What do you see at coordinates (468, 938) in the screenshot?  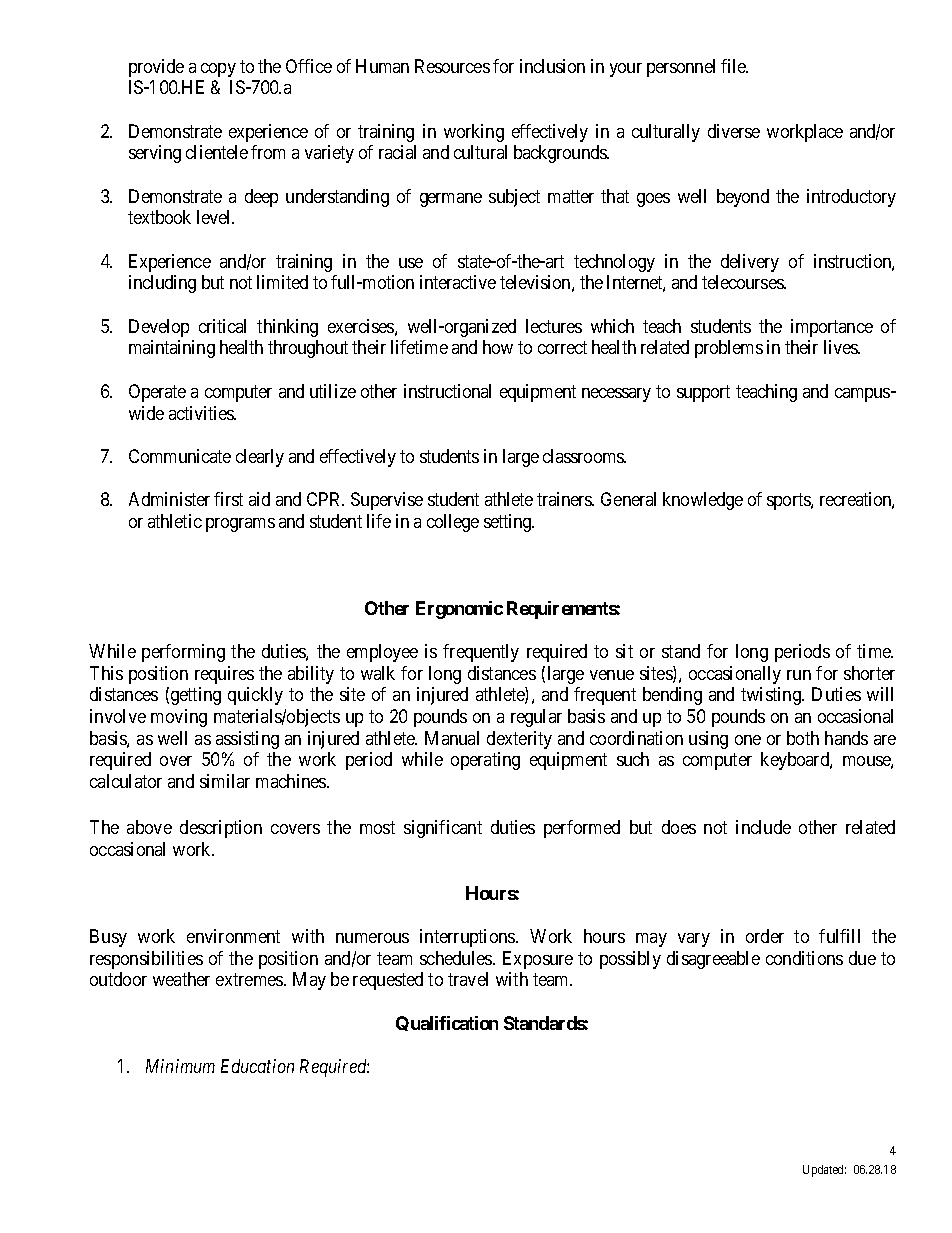 I see `interruptions` at bounding box center [468, 938].
